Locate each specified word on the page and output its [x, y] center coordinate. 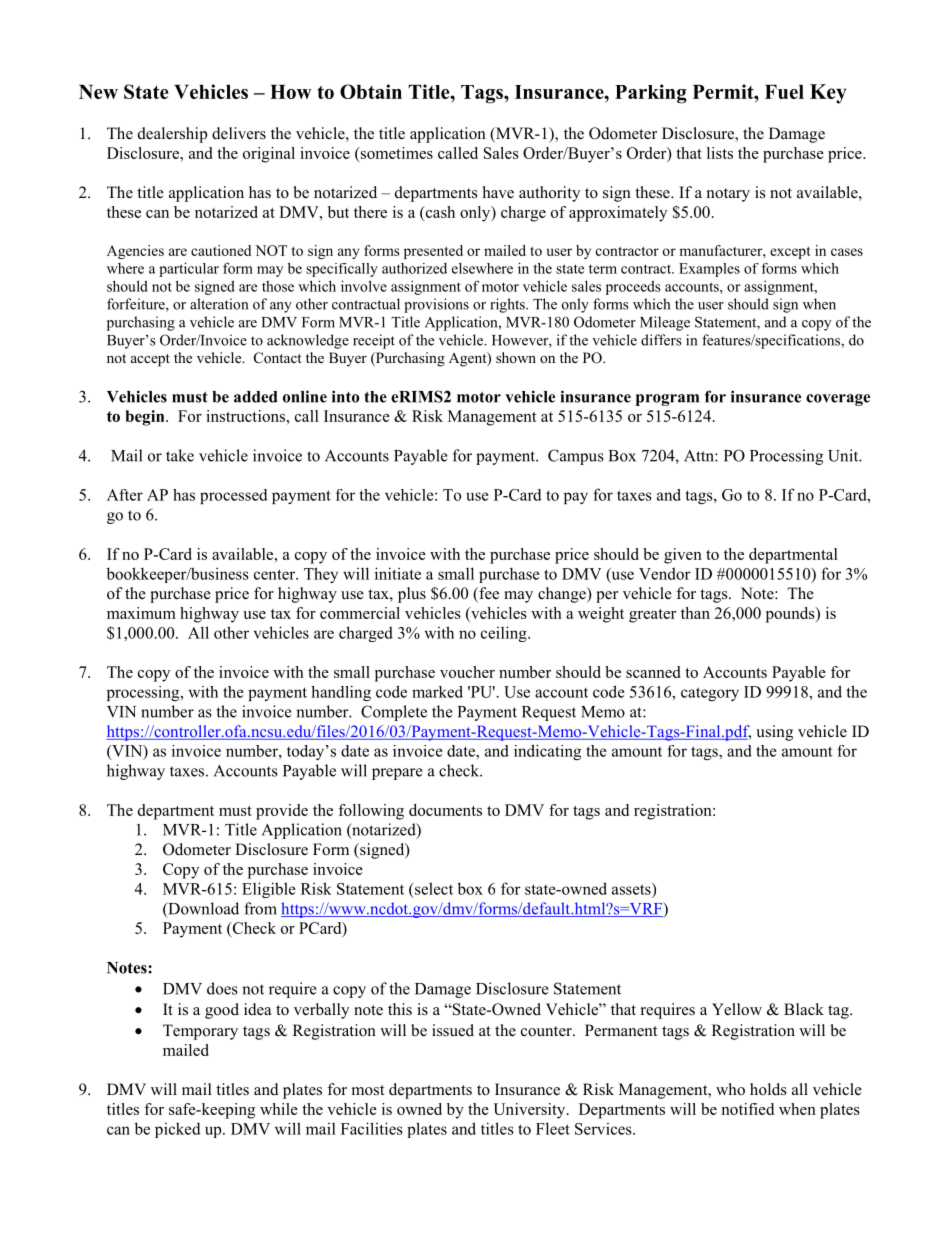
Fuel [784, 92]
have [498, 192]
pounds [791, 615]
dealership [172, 135]
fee [488, 594]
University [530, 1111]
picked [178, 1130]
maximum [141, 613]
